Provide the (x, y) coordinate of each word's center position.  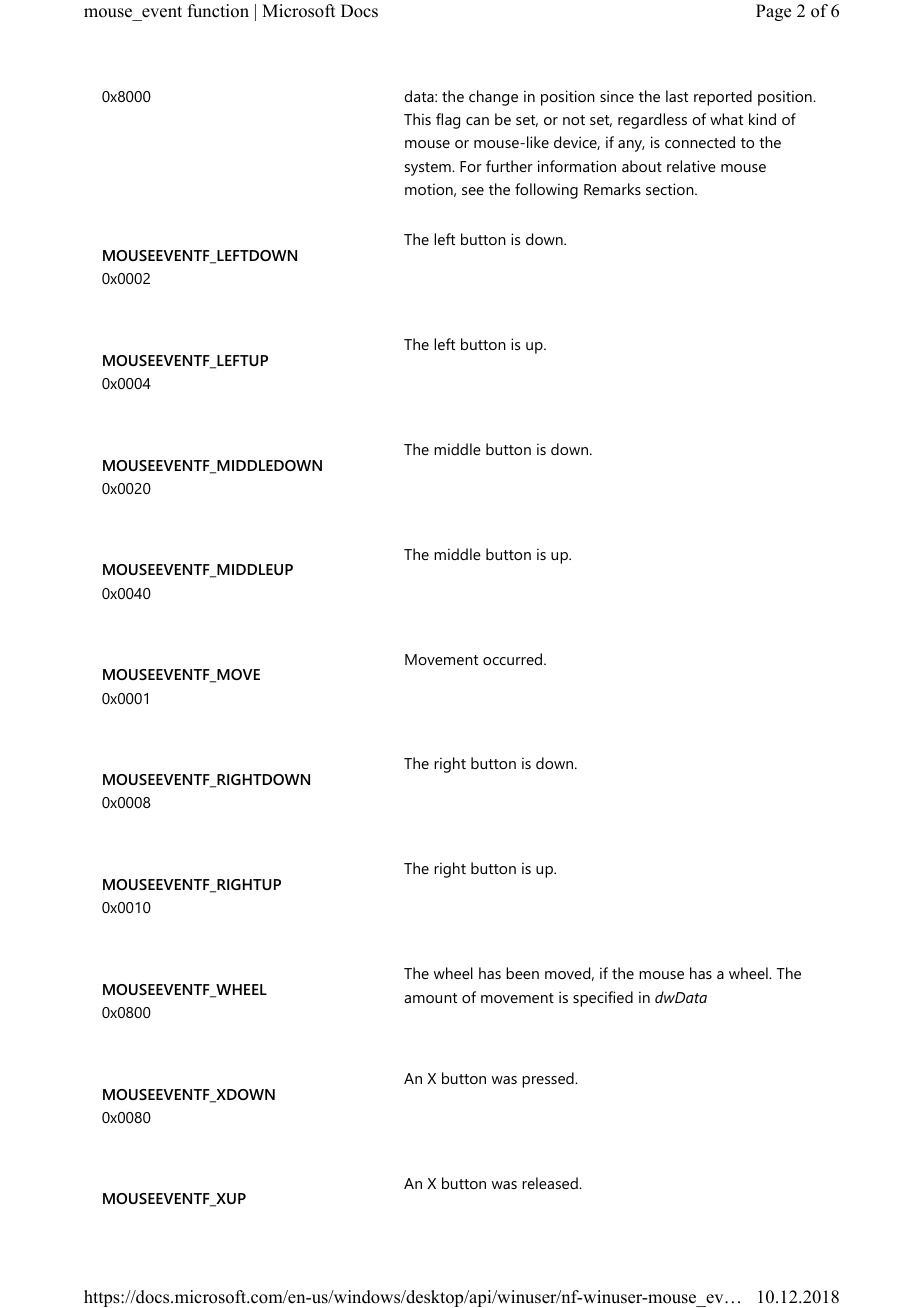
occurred (514, 659)
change (493, 98)
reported (723, 98)
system (429, 169)
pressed (549, 1080)
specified (603, 999)
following (546, 191)
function (218, 11)
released (551, 1183)
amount (430, 998)
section (671, 189)
